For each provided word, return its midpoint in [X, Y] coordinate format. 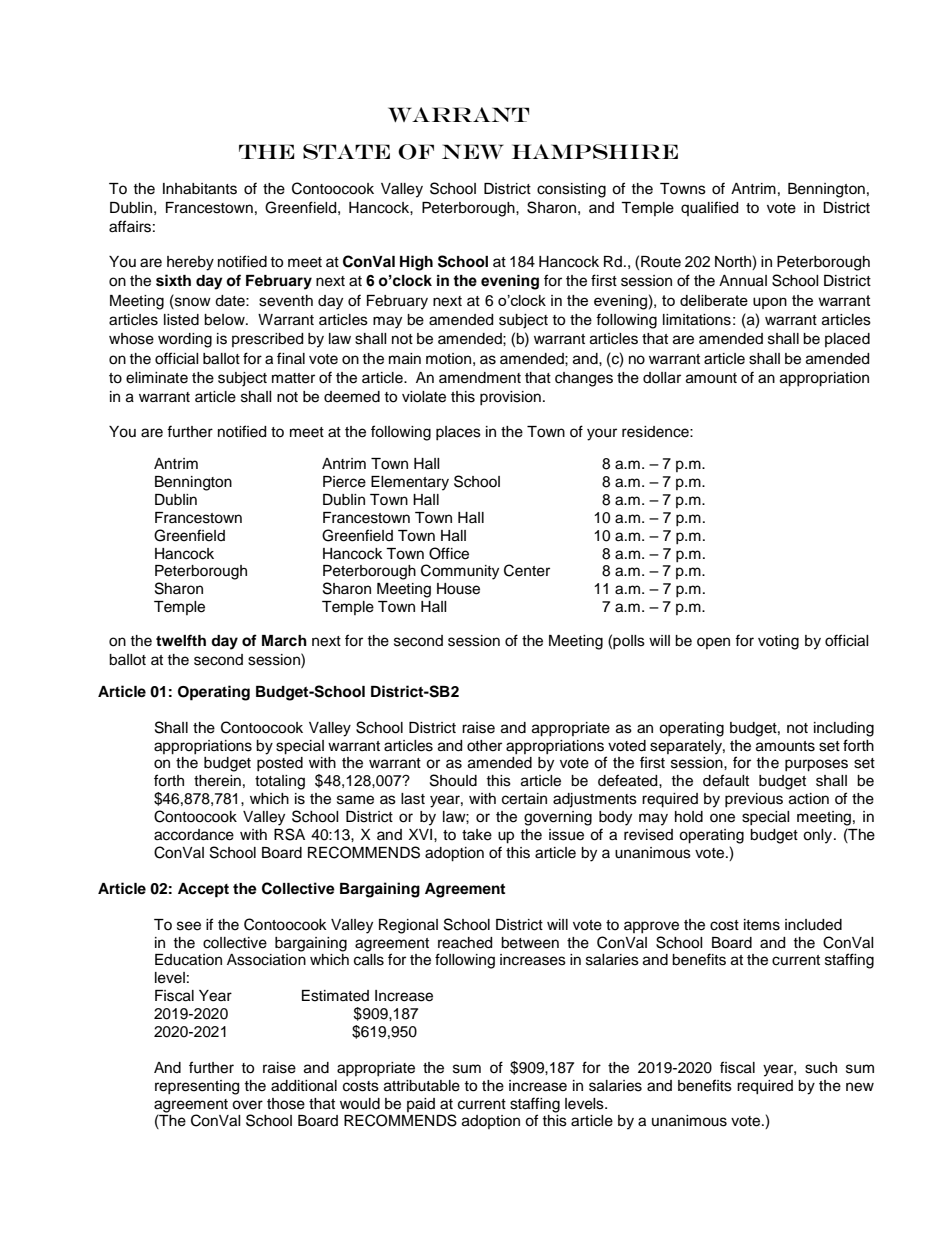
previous [754, 800]
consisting [571, 190]
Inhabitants [200, 189]
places [458, 433]
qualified [709, 208]
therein [217, 781]
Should [453, 780]
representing [197, 1087]
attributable [422, 1086]
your [602, 434]
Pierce [344, 482]
